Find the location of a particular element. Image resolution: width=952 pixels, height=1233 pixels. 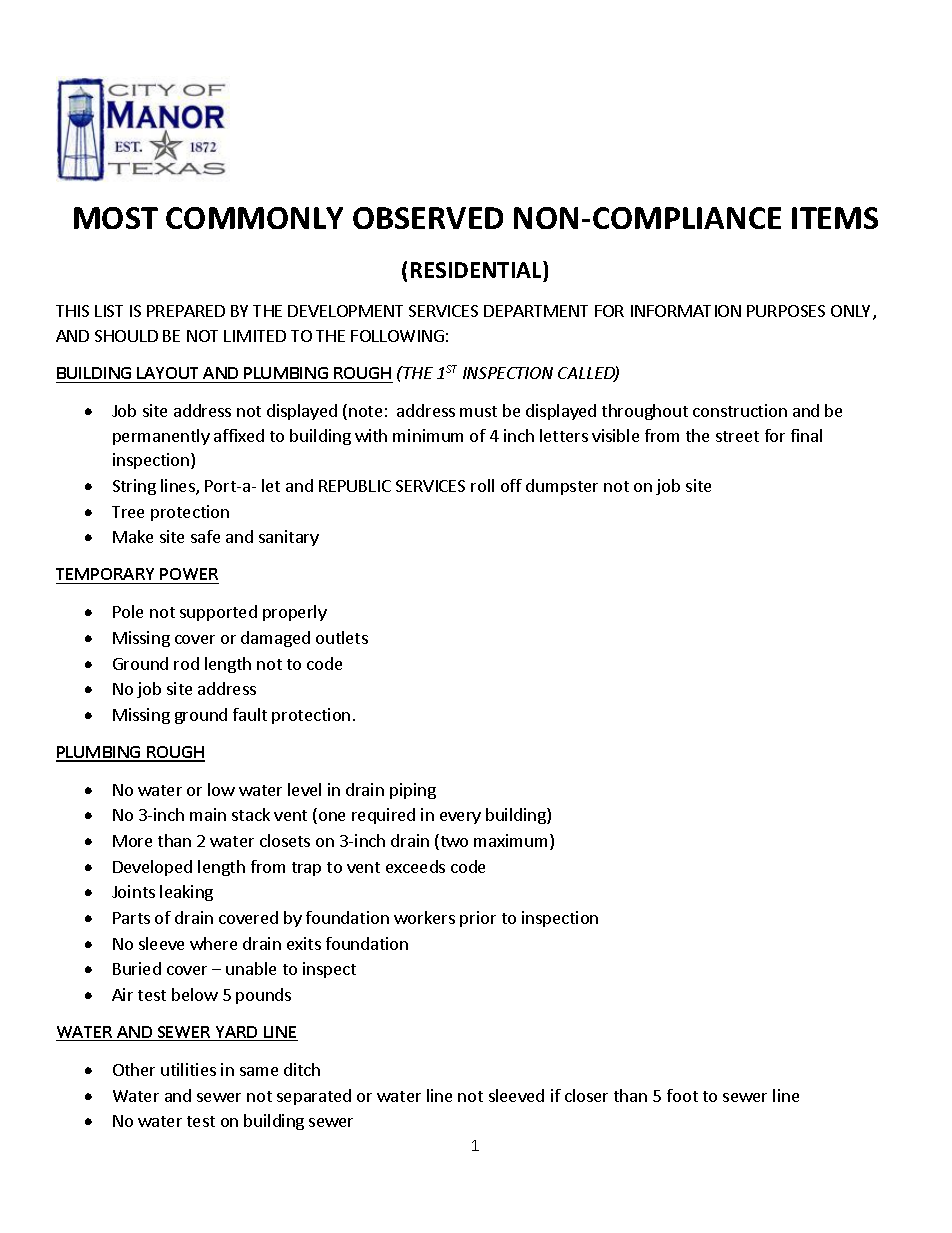

rod is located at coordinates (186, 663).
